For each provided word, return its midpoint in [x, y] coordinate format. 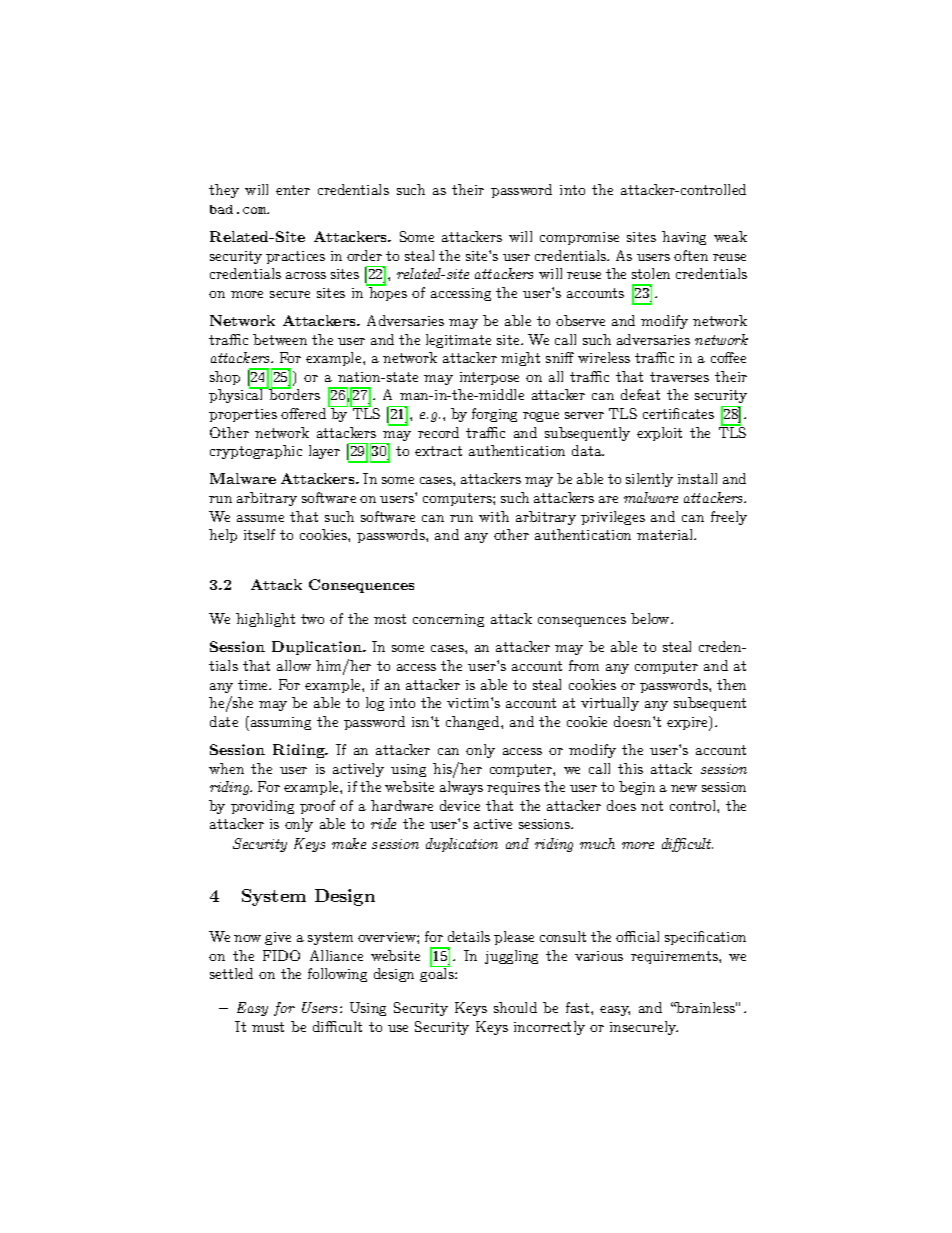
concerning [448, 620]
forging [494, 415]
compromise [579, 238]
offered [305, 412]
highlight [265, 620]
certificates [678, 413]
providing [262, 807]
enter [293, 190]
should [515, 1007]
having [684, 238]
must [268, 1027]
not [652, 806]
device [460, 805]
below [651, 618]
